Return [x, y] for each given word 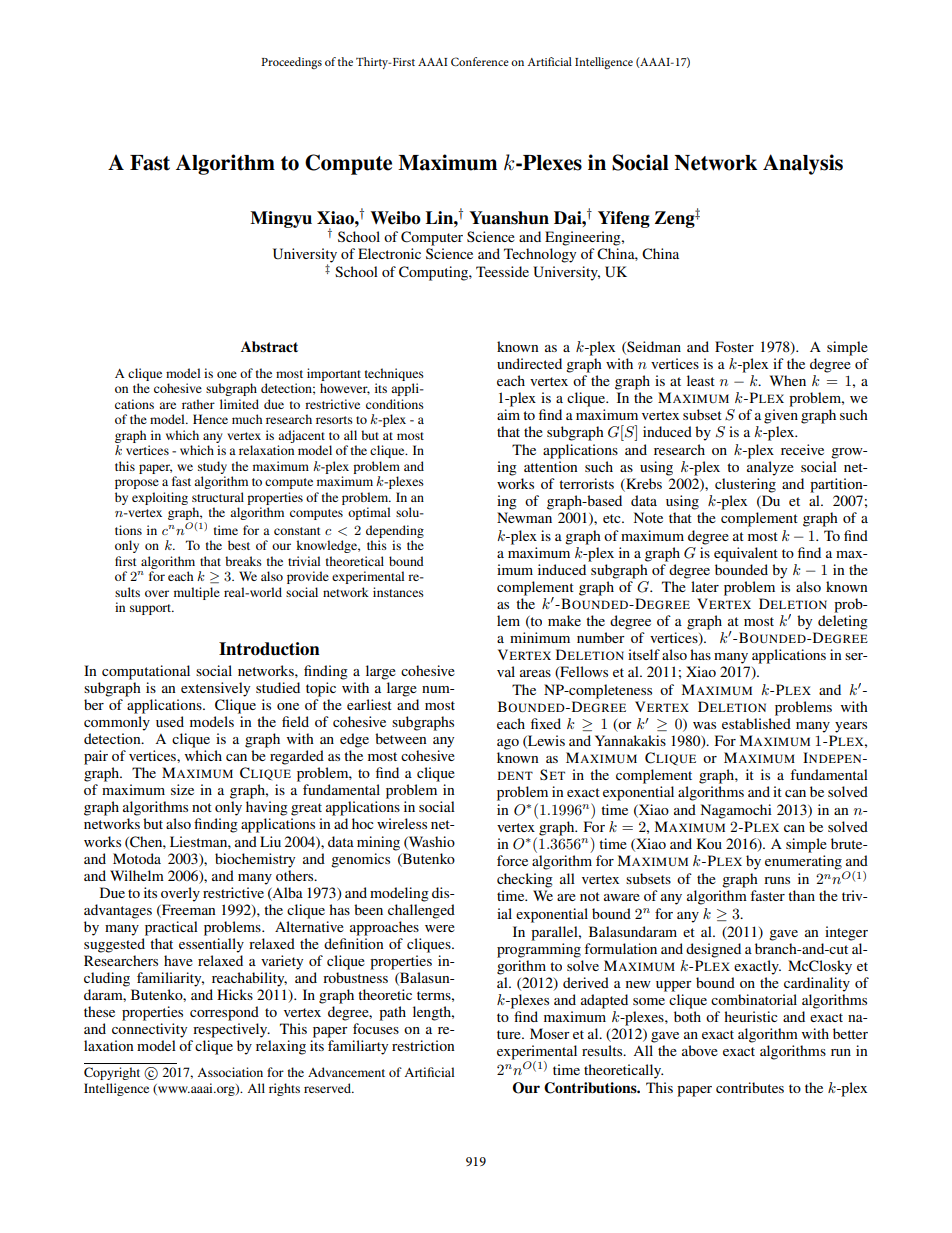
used [170, 721]
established [756, 723]
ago [508, 744]
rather [198, 404]
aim [508, 414]
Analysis [803, 164]
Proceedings [291, 63]
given [781, 416]
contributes [750, 1087]
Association [230, 1072]
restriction [423, 1045]
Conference [480, 61]
